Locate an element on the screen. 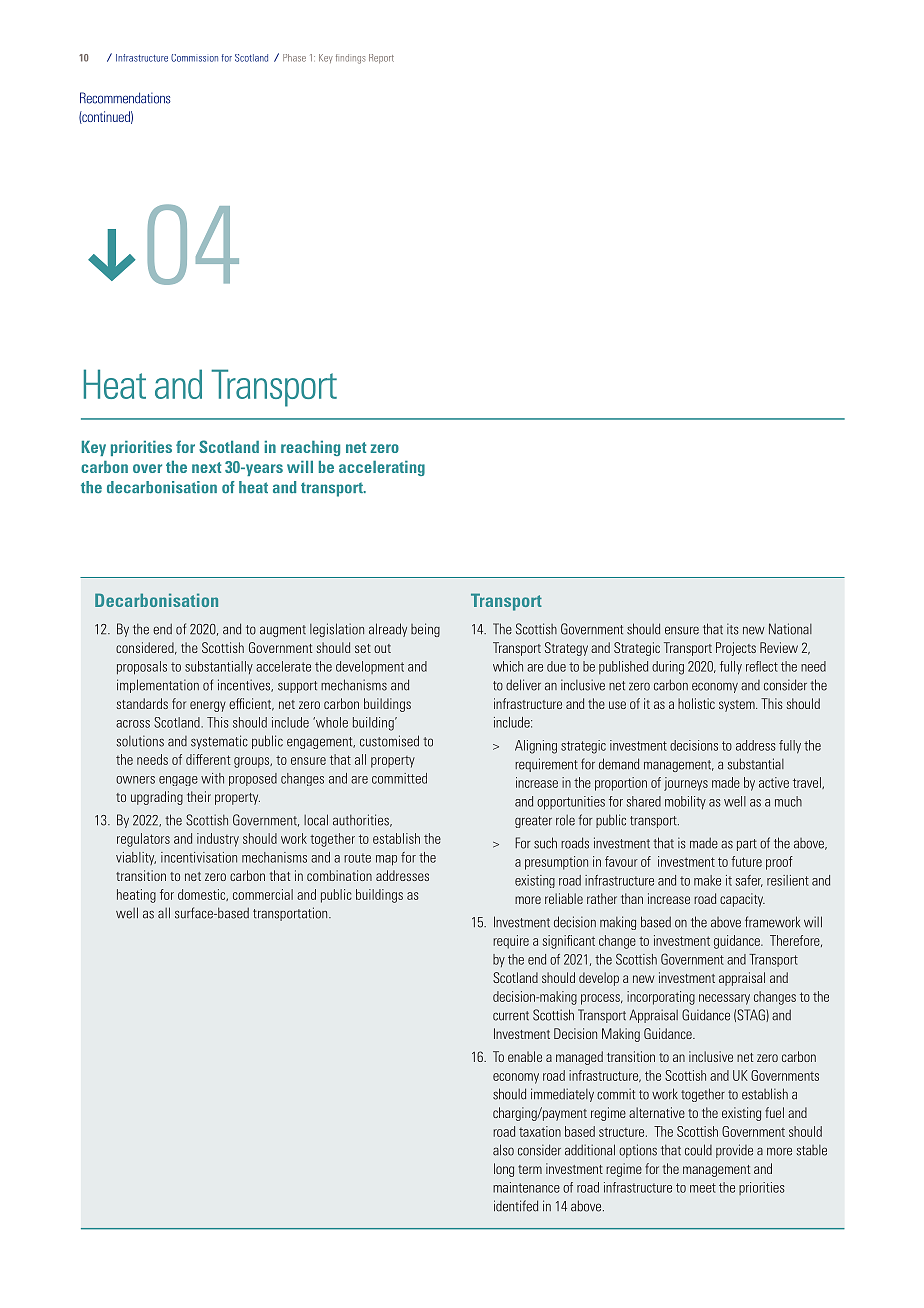 This screenshot has height=1308, width=924. its is located at coordinates (733, 629).
